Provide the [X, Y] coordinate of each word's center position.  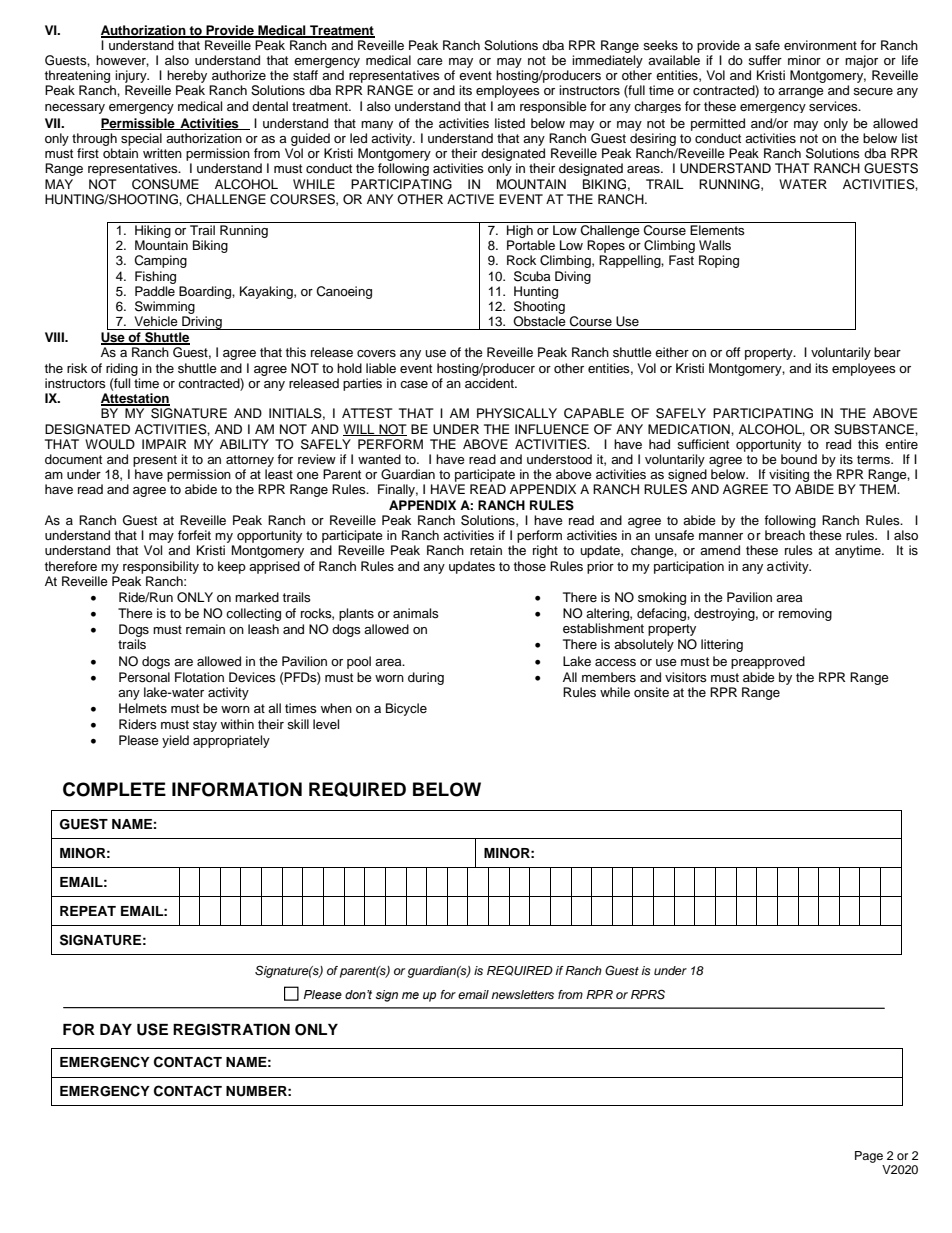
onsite [651, 692]
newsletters [522, 994]
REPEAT [88, 911]
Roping [719, 261]
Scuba [532, 276]
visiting [788, 477]
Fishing [155, 277]
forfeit [194, 535]
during [426, 678]
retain [486, 550]
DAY [116, 1029]
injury [132, 76]
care [430, 62]
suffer [765, 60]
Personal [144, 677]
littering [722, 645]
